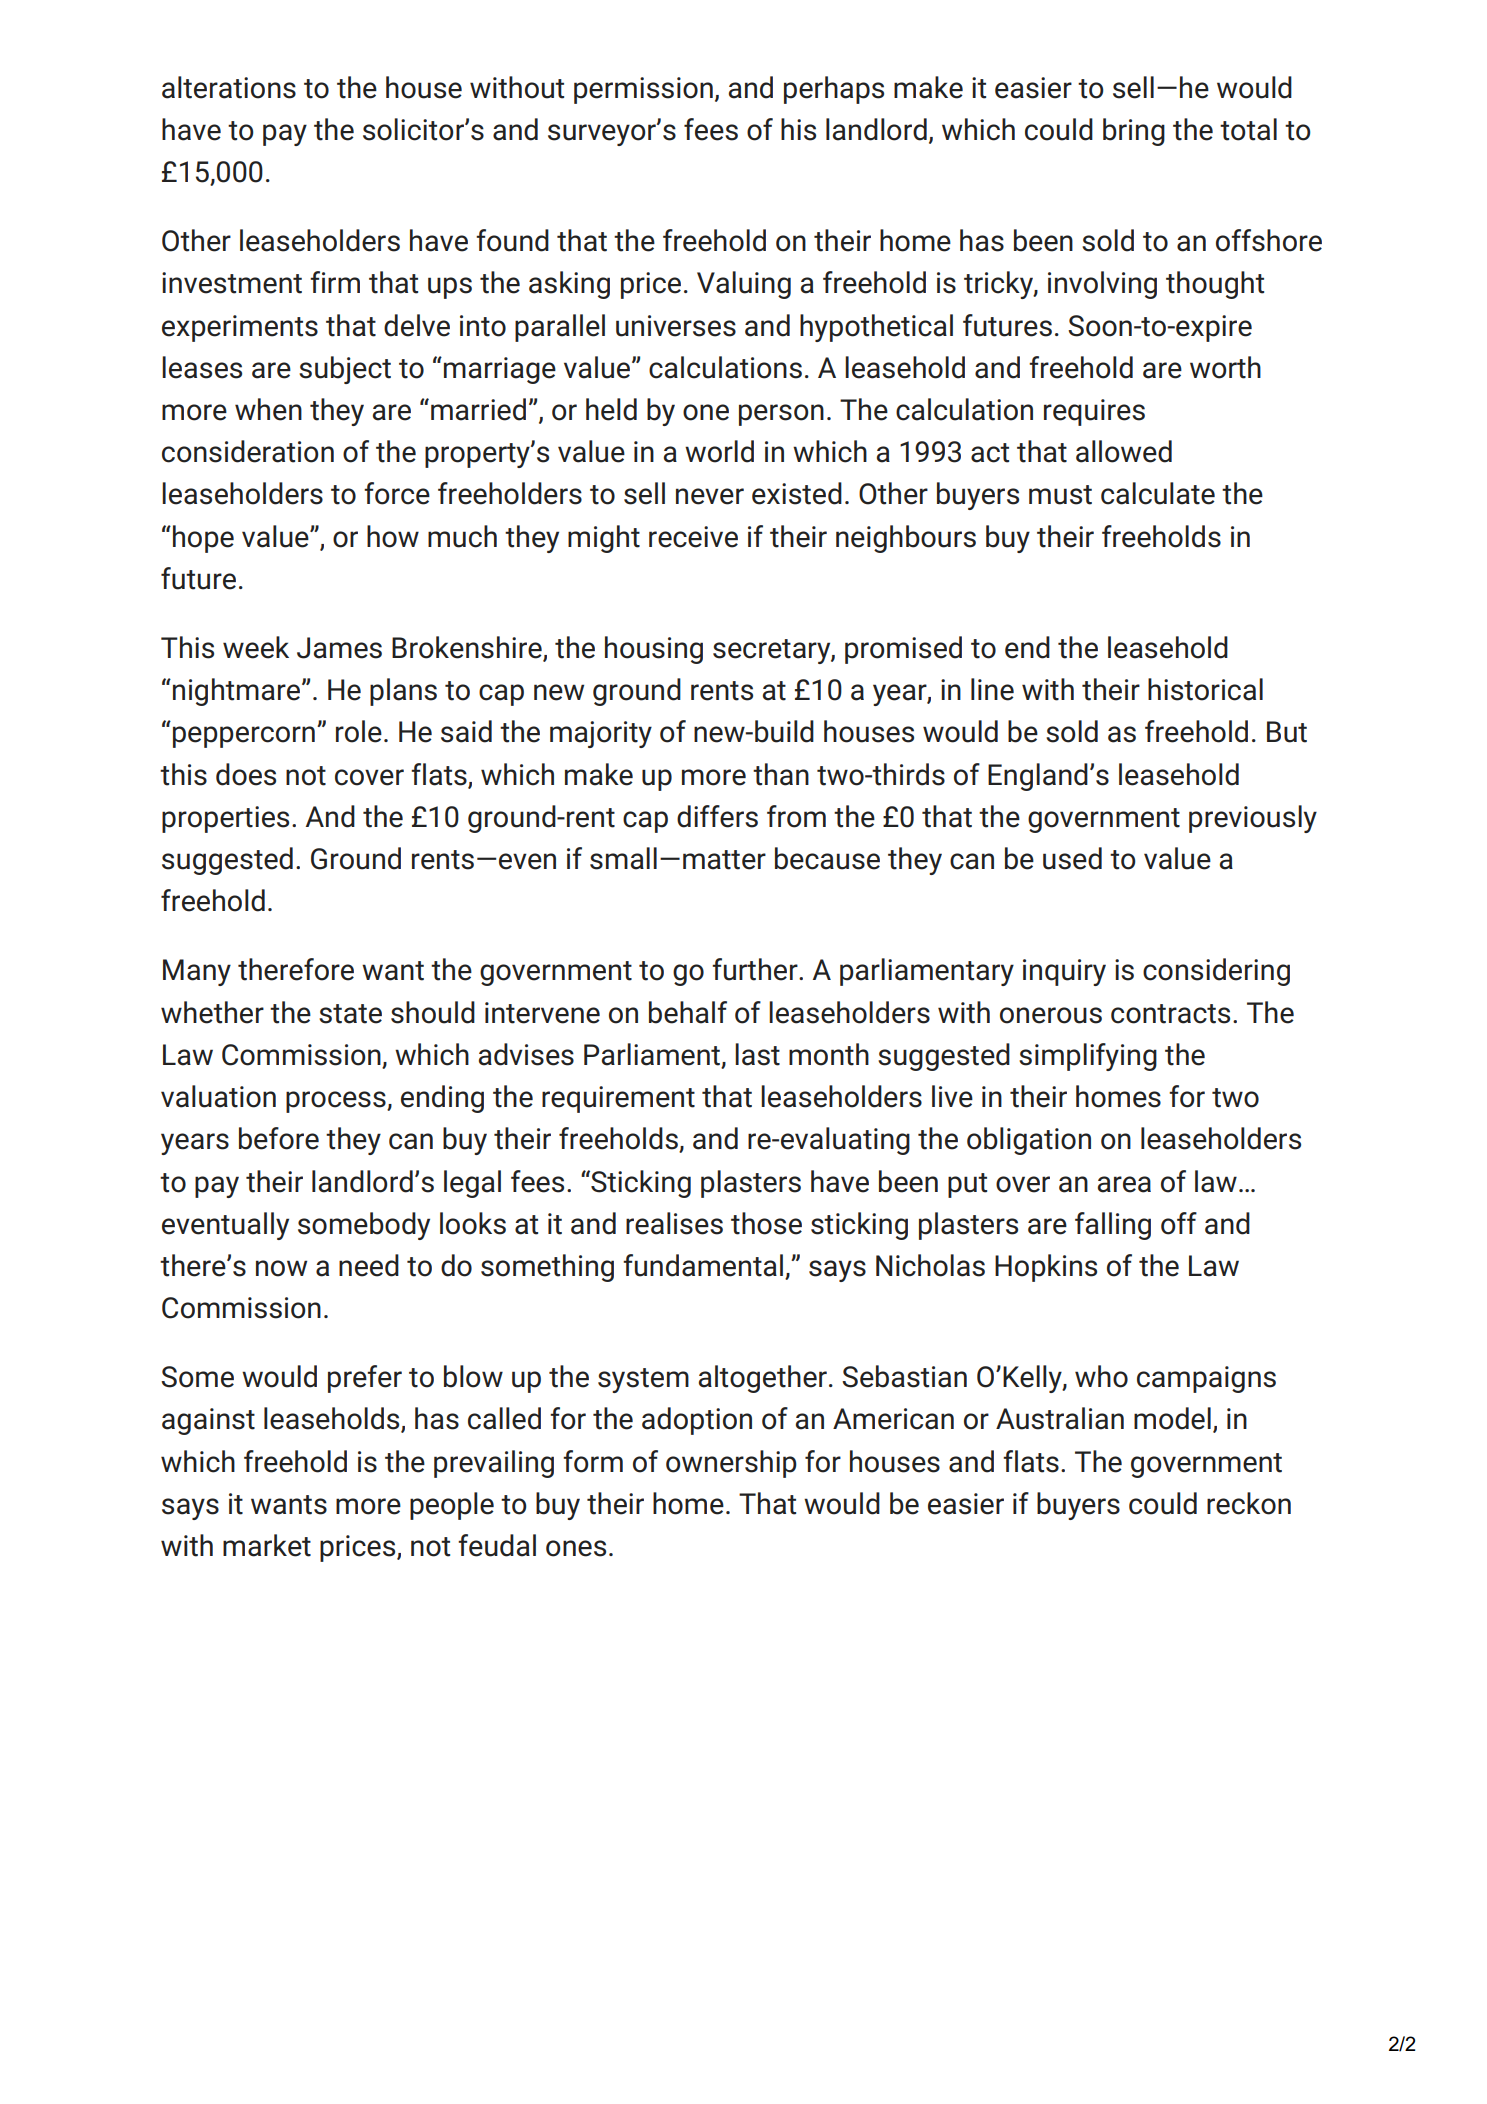 The image size is (1487, 2104). What do you see at coordinates (1253, 819) in the image?
I see `previously` at bounding box center [1253, 819].
